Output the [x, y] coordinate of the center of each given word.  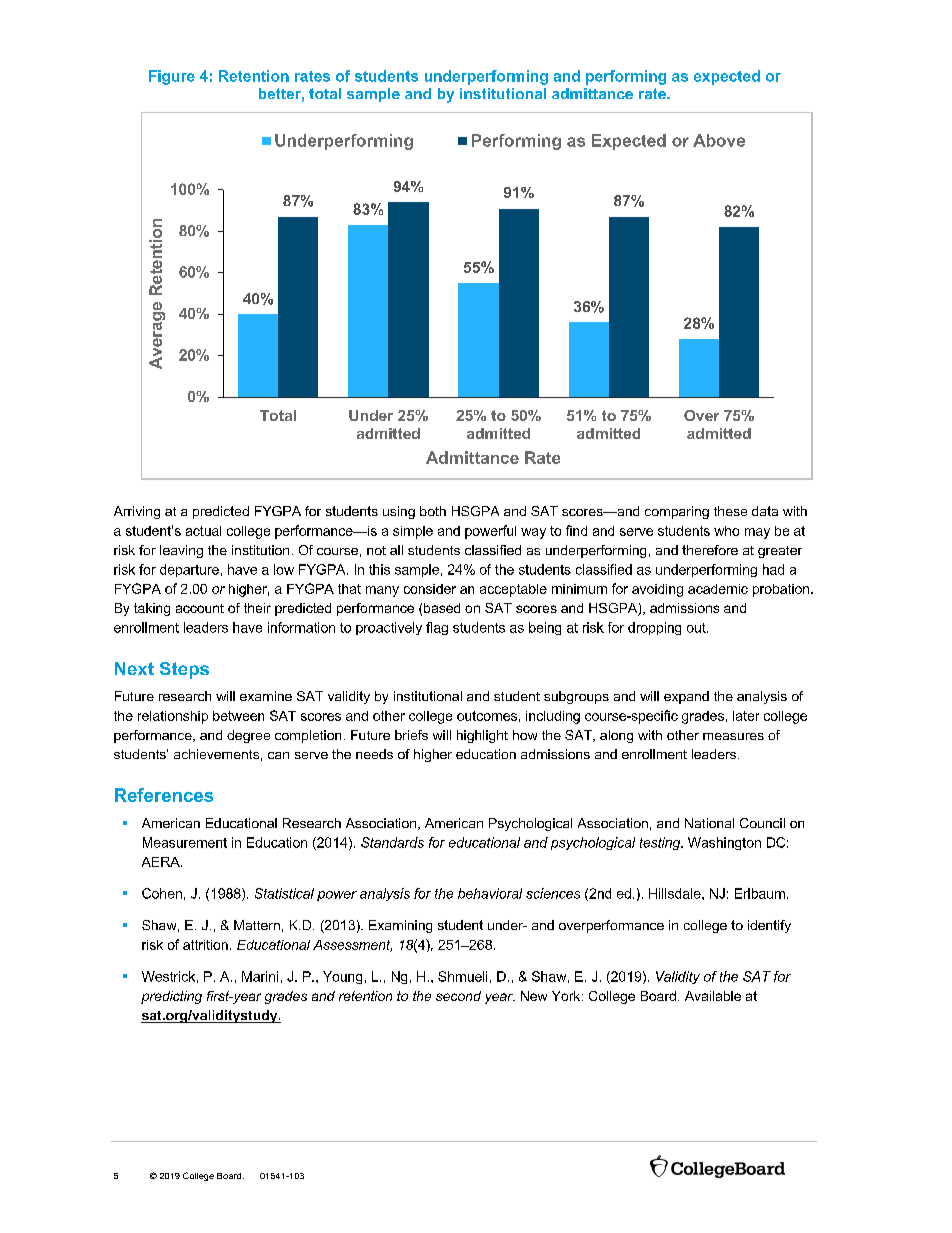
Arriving [137, 512]
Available [713, 996]
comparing [677, 512]
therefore [710, 550]
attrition [205, 945]
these [730, 511]
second [458, 996]
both [433, 511]
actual [203, 531]
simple [413, 532]
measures [733, 736]
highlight [482, 736]
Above [719, 140]
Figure [172, 77]
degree [248, 736]
